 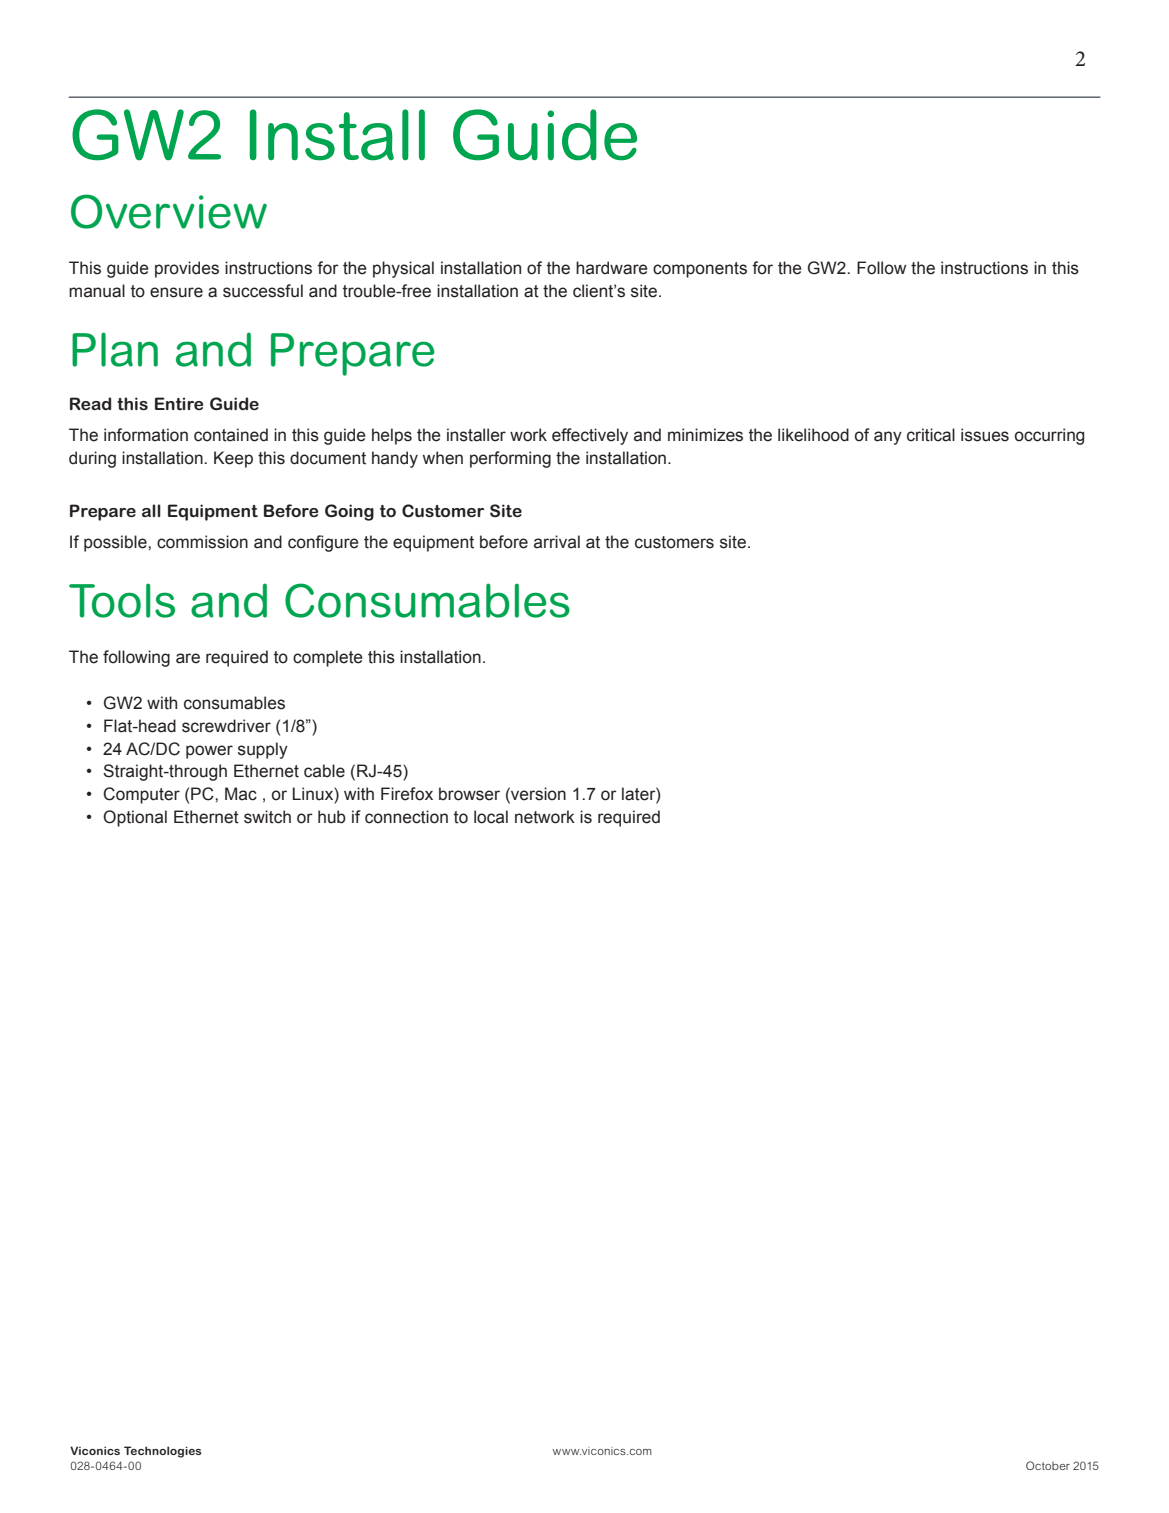 I want to click on local, so click(x=491, y=817).
